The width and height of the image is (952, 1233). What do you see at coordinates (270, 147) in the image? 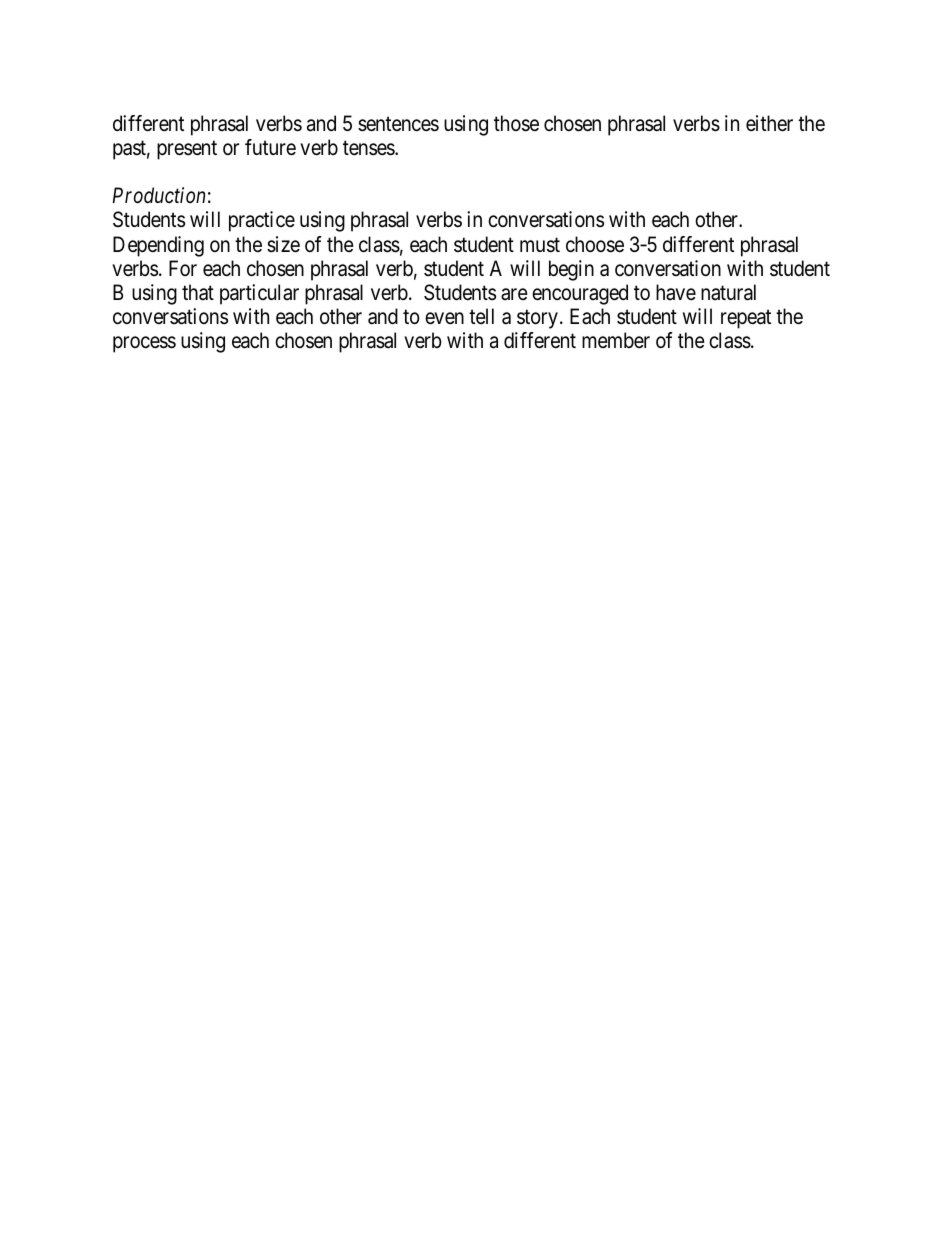
I see `future` at bounding box center [270, 147].
